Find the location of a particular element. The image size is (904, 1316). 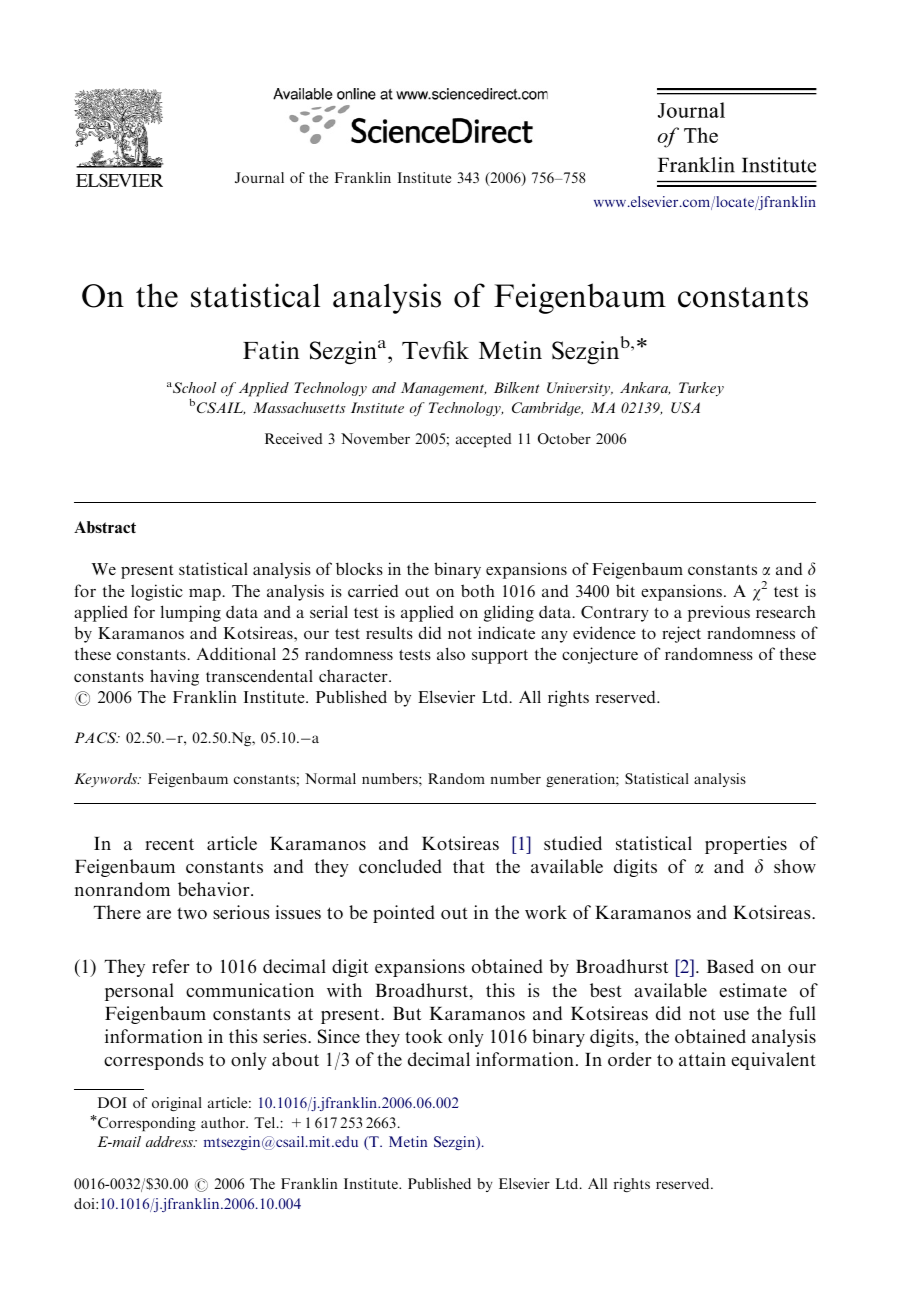

took is located at coordinates (424, 1036).
